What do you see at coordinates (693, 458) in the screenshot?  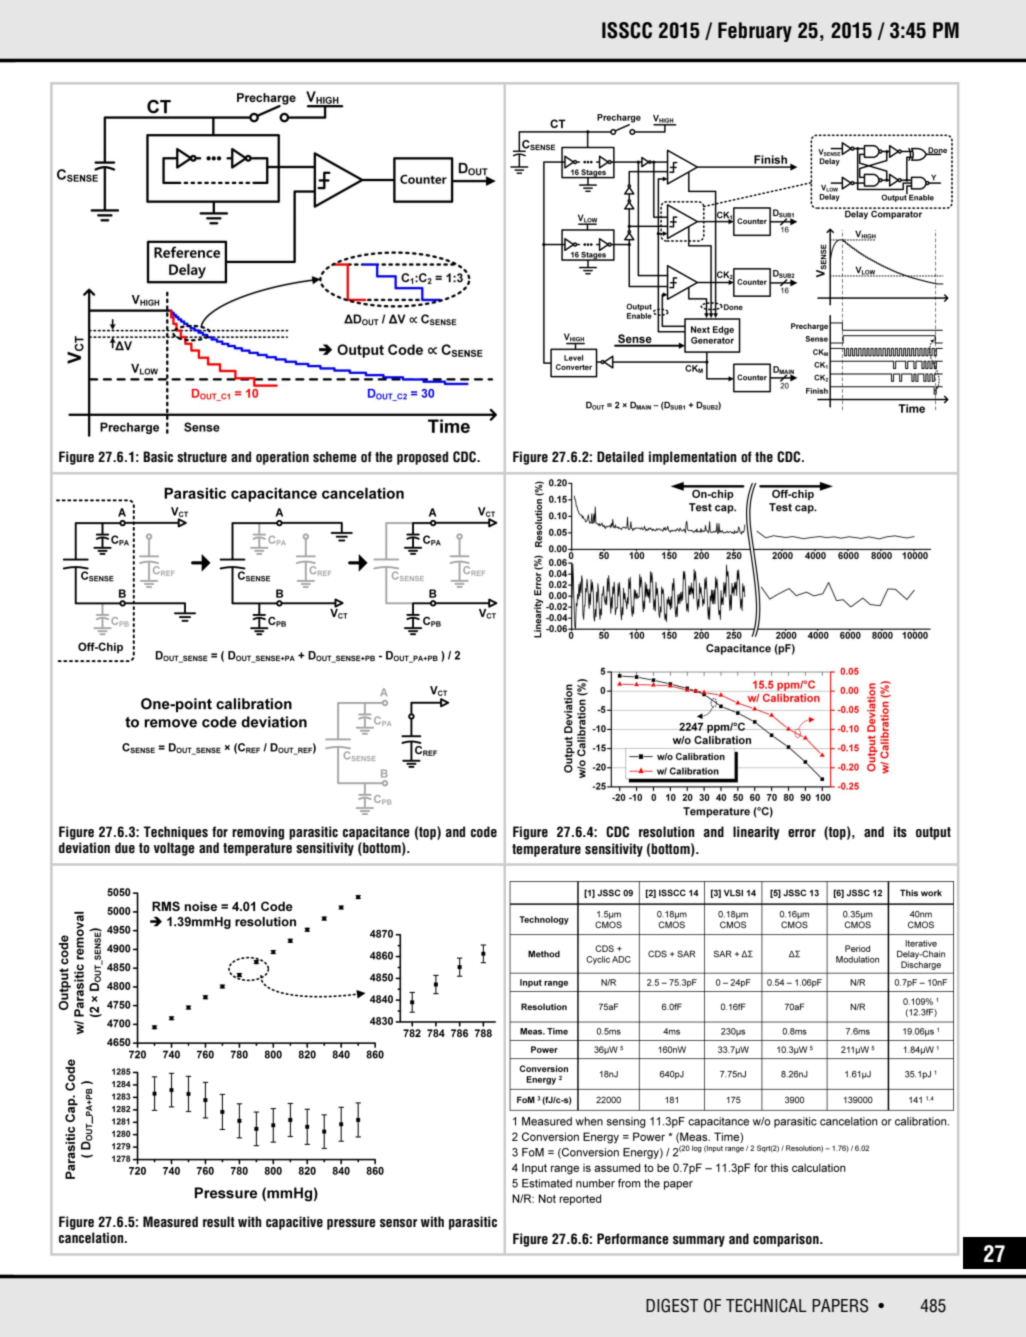 I see `implementation` at bounding box center [693, 458].
